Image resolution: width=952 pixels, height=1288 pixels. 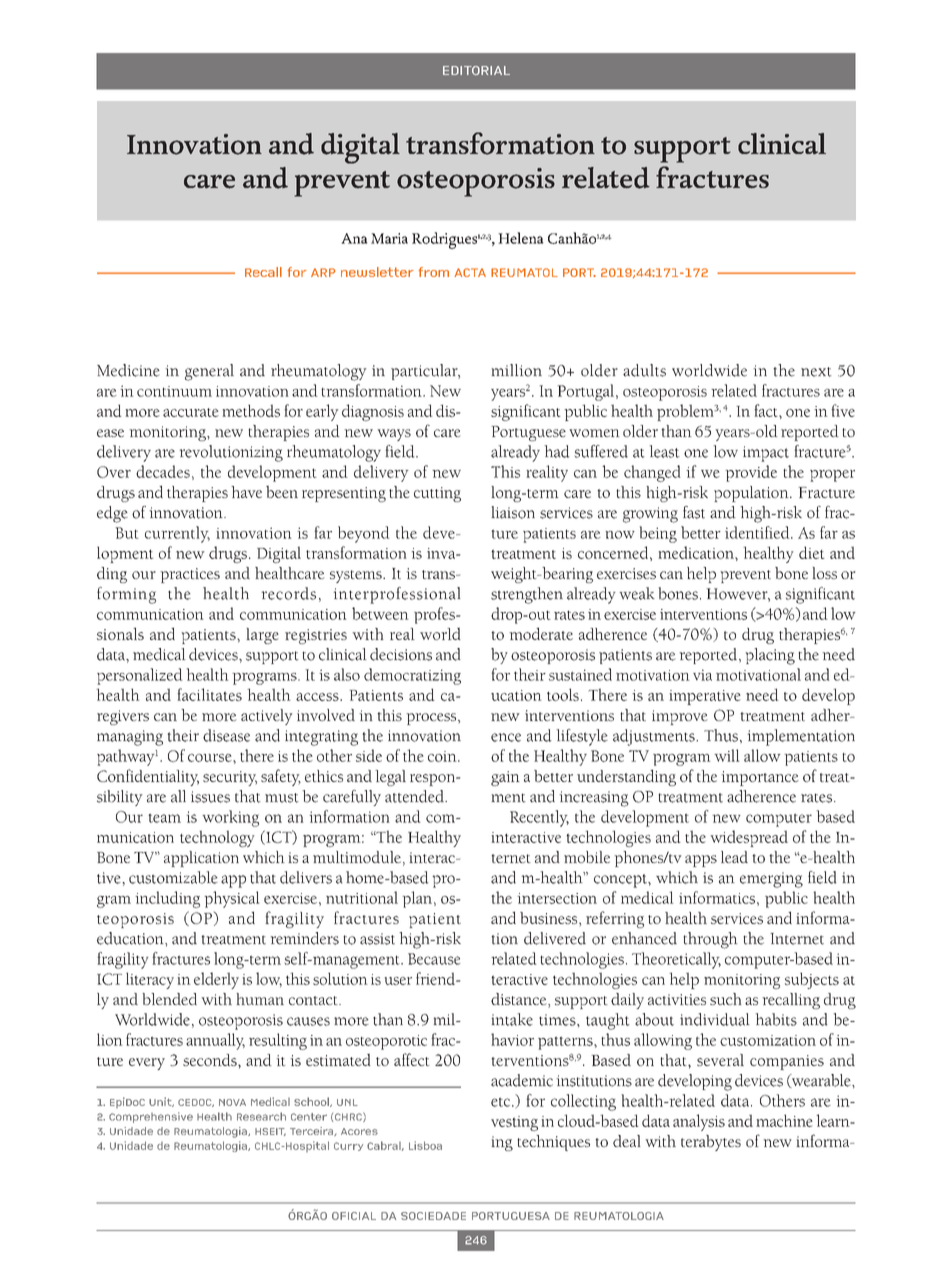 What do you see at coordinates (766, 454) in the image?
I see `impact` at bounding box center [766, 454].
